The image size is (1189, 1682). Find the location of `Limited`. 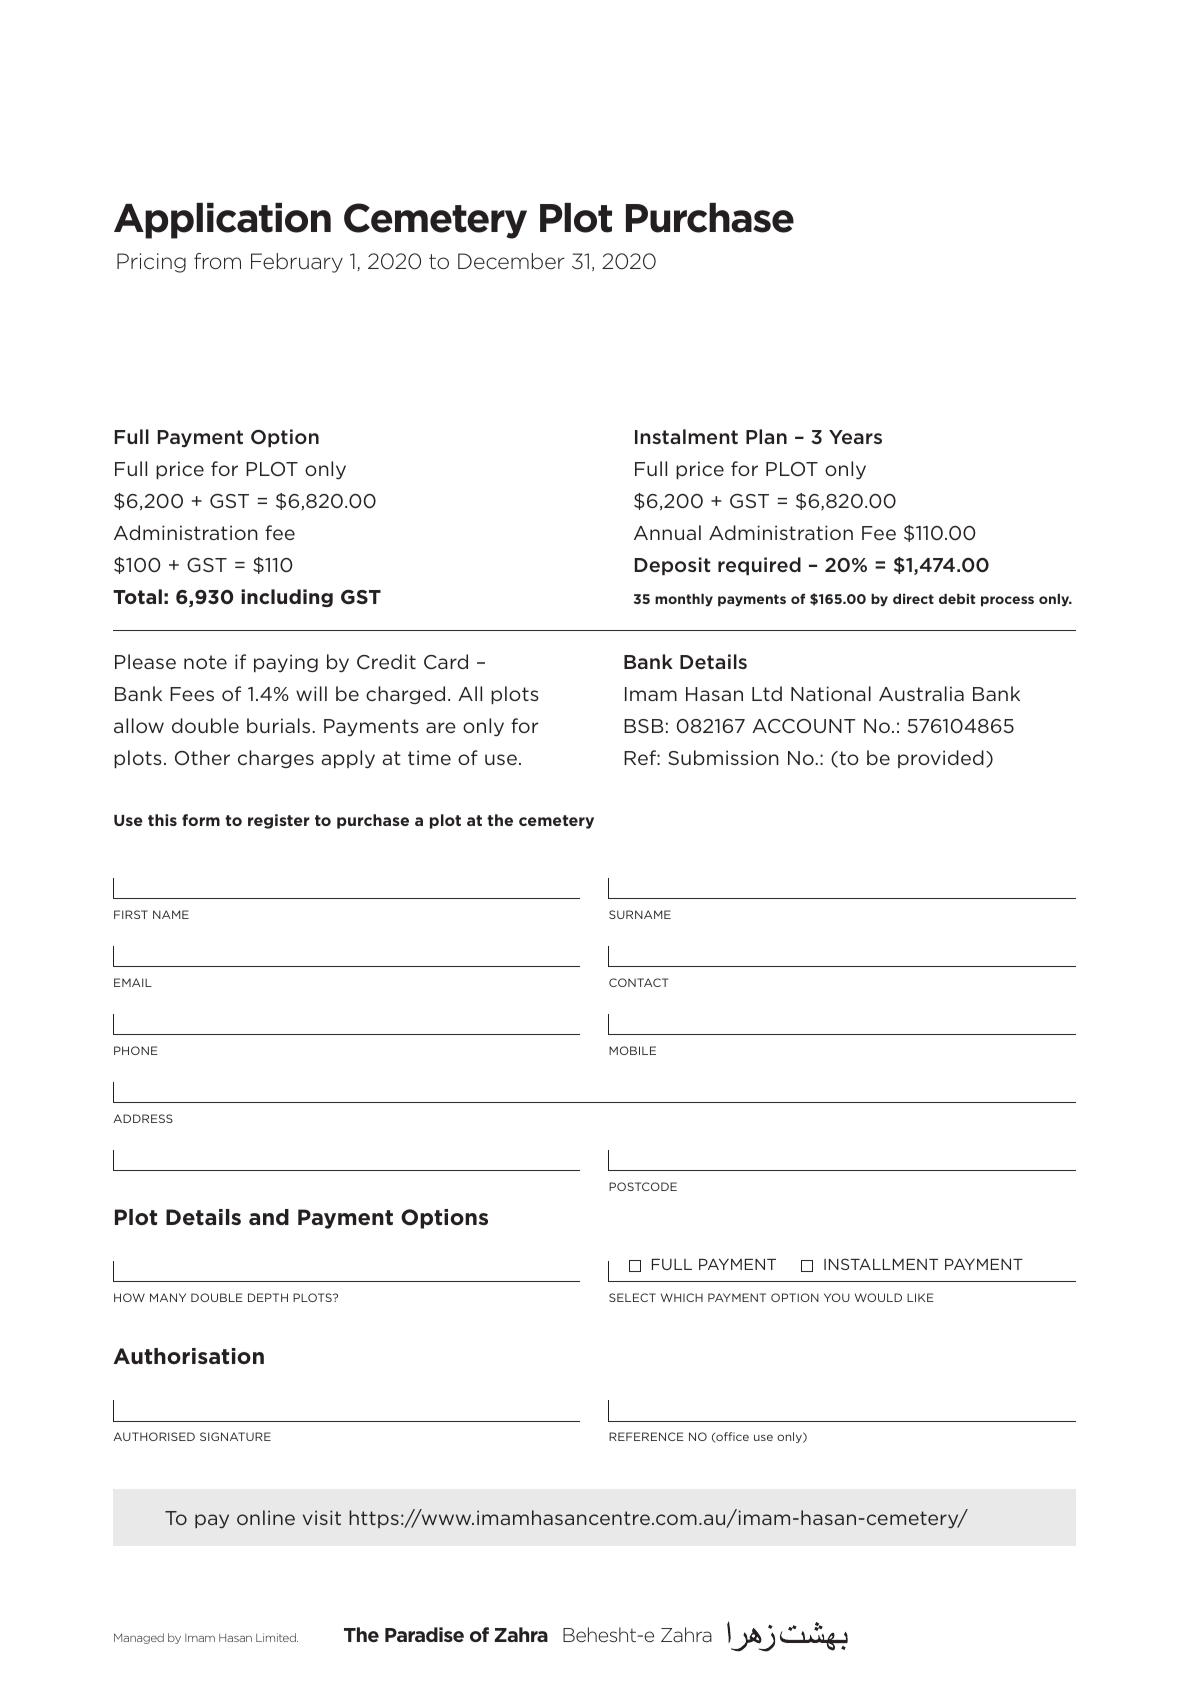

Limited is located at coordinates (277, 1637).
